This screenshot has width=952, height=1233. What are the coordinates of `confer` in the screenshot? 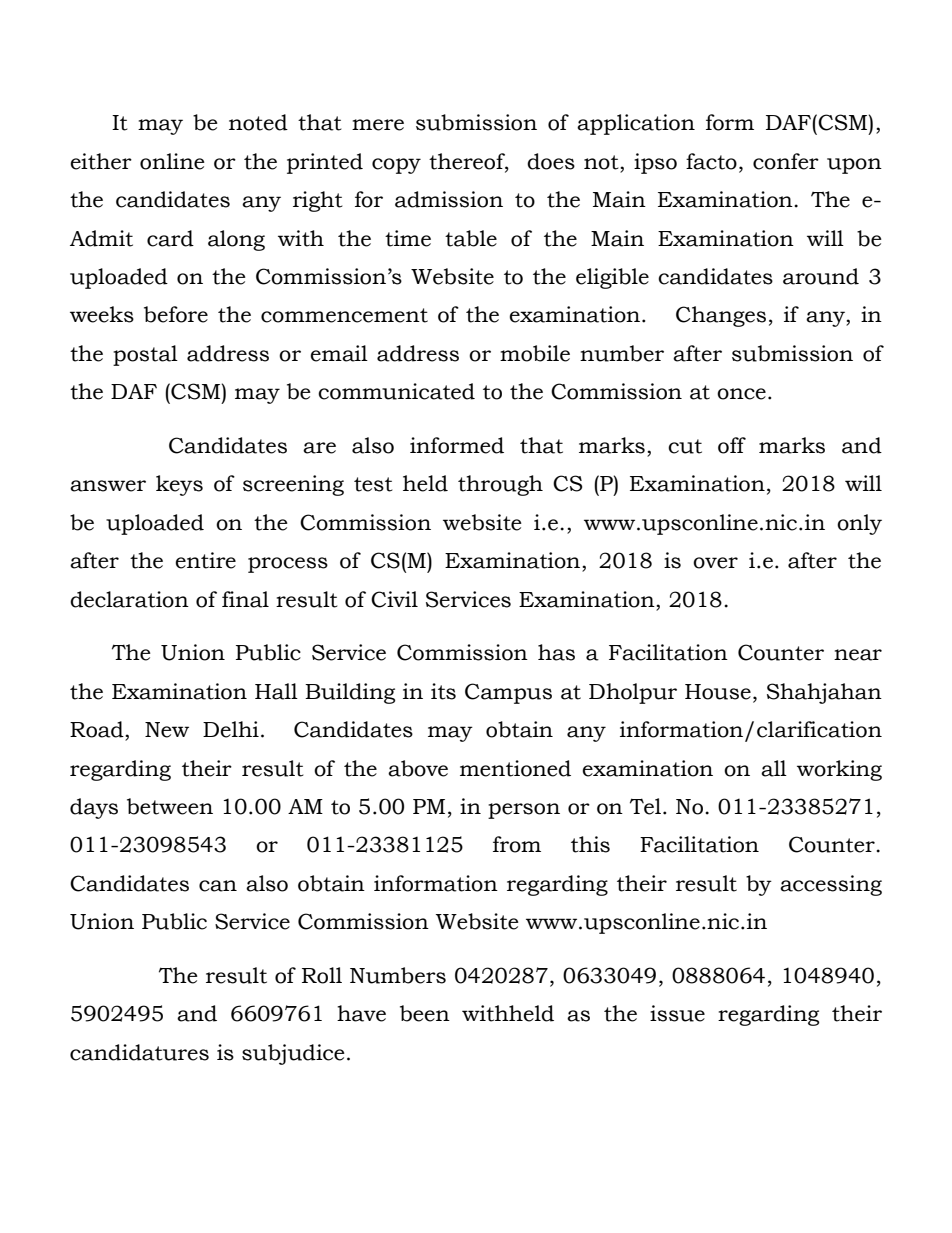 It's located at (786, 161).
